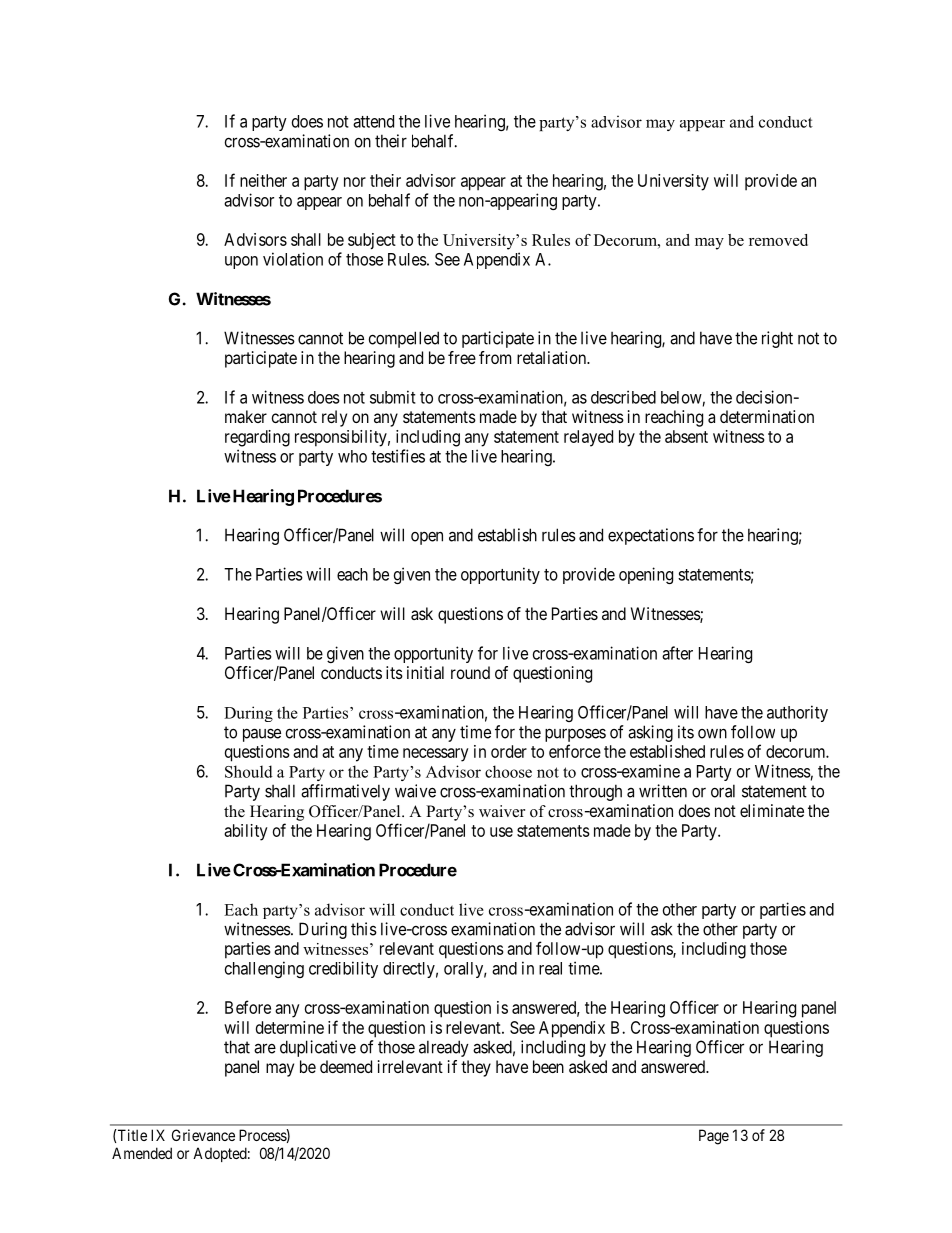 Image resolution: width=952 pixels, height=1233 pixels. What do you see at coordinates (772, 810) in the screenshot?
I see `eliminate` at bounding box center [772, 810].
